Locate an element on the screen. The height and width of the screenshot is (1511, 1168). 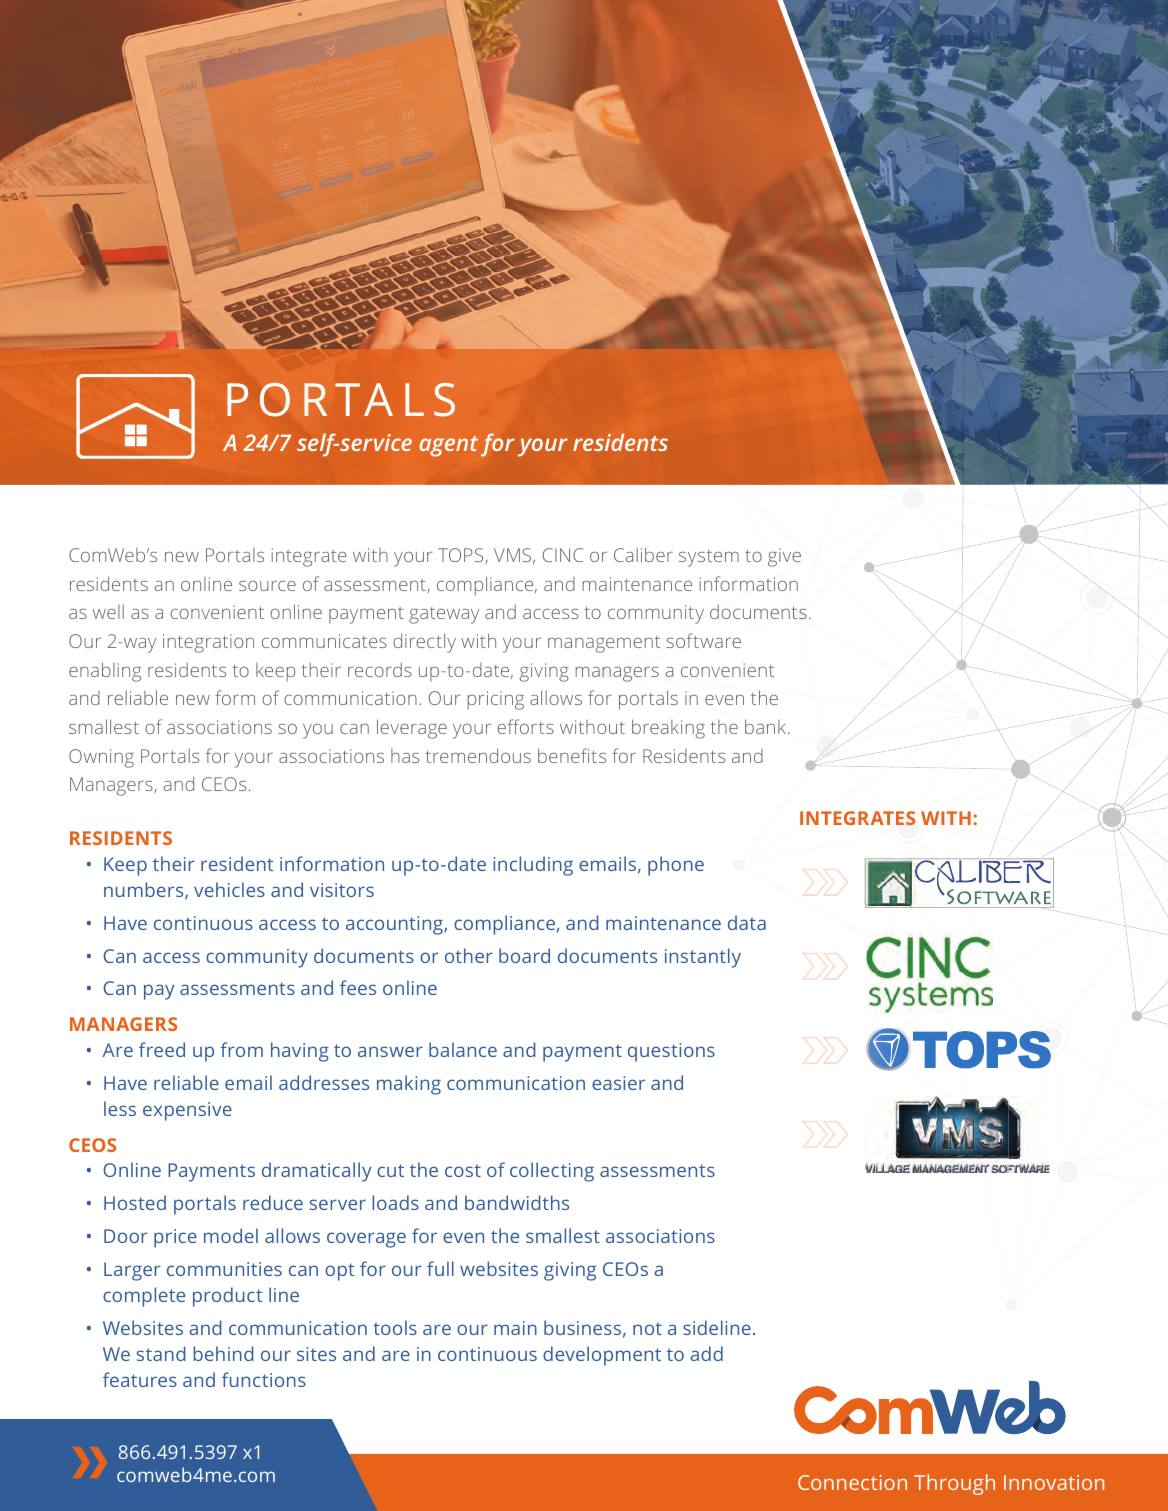
questions is located at coordinates (671, 1052).
